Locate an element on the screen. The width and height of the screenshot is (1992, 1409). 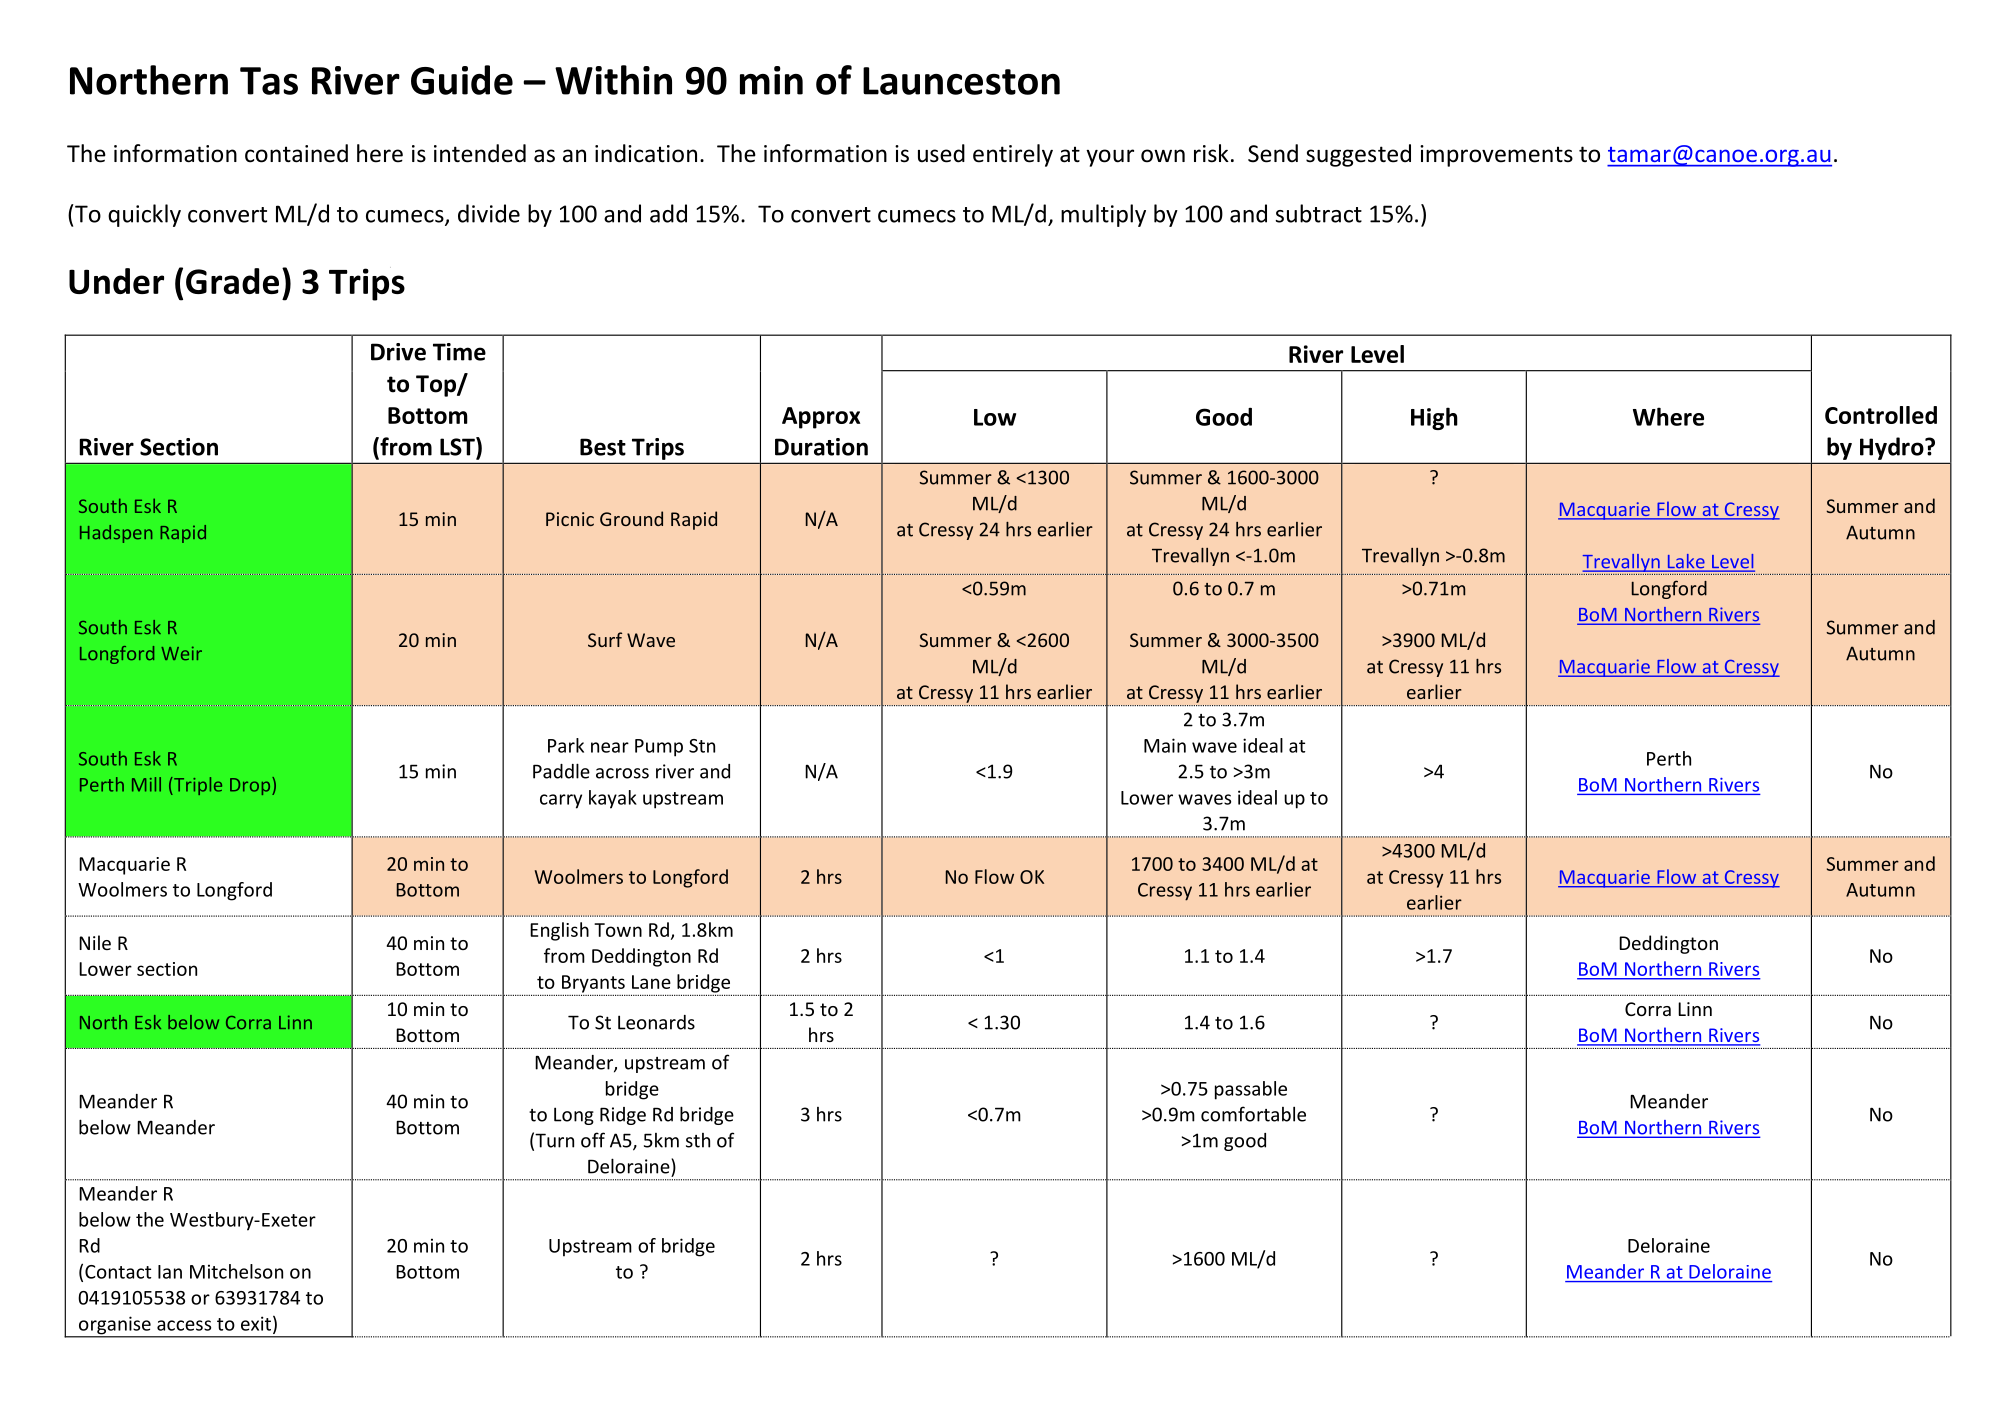
Launceston is located at coordinates (961, 81).
